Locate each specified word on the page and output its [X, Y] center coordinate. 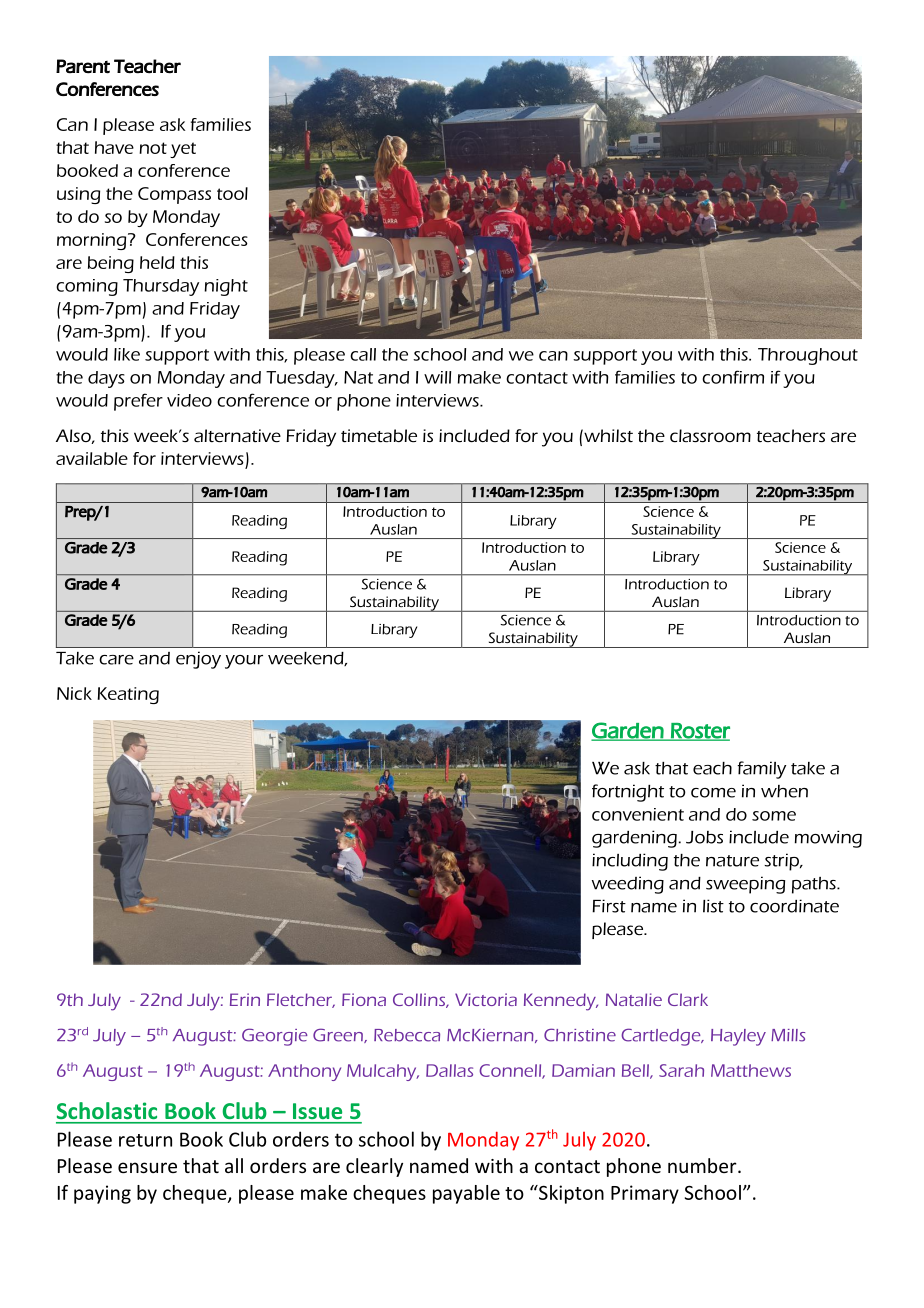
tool [232, 193]
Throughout [808, 356]
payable [466, 1194]
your [244, 662]
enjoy [198, 660]
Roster [699, 732]
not [153, 148]
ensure [147, 1167]
